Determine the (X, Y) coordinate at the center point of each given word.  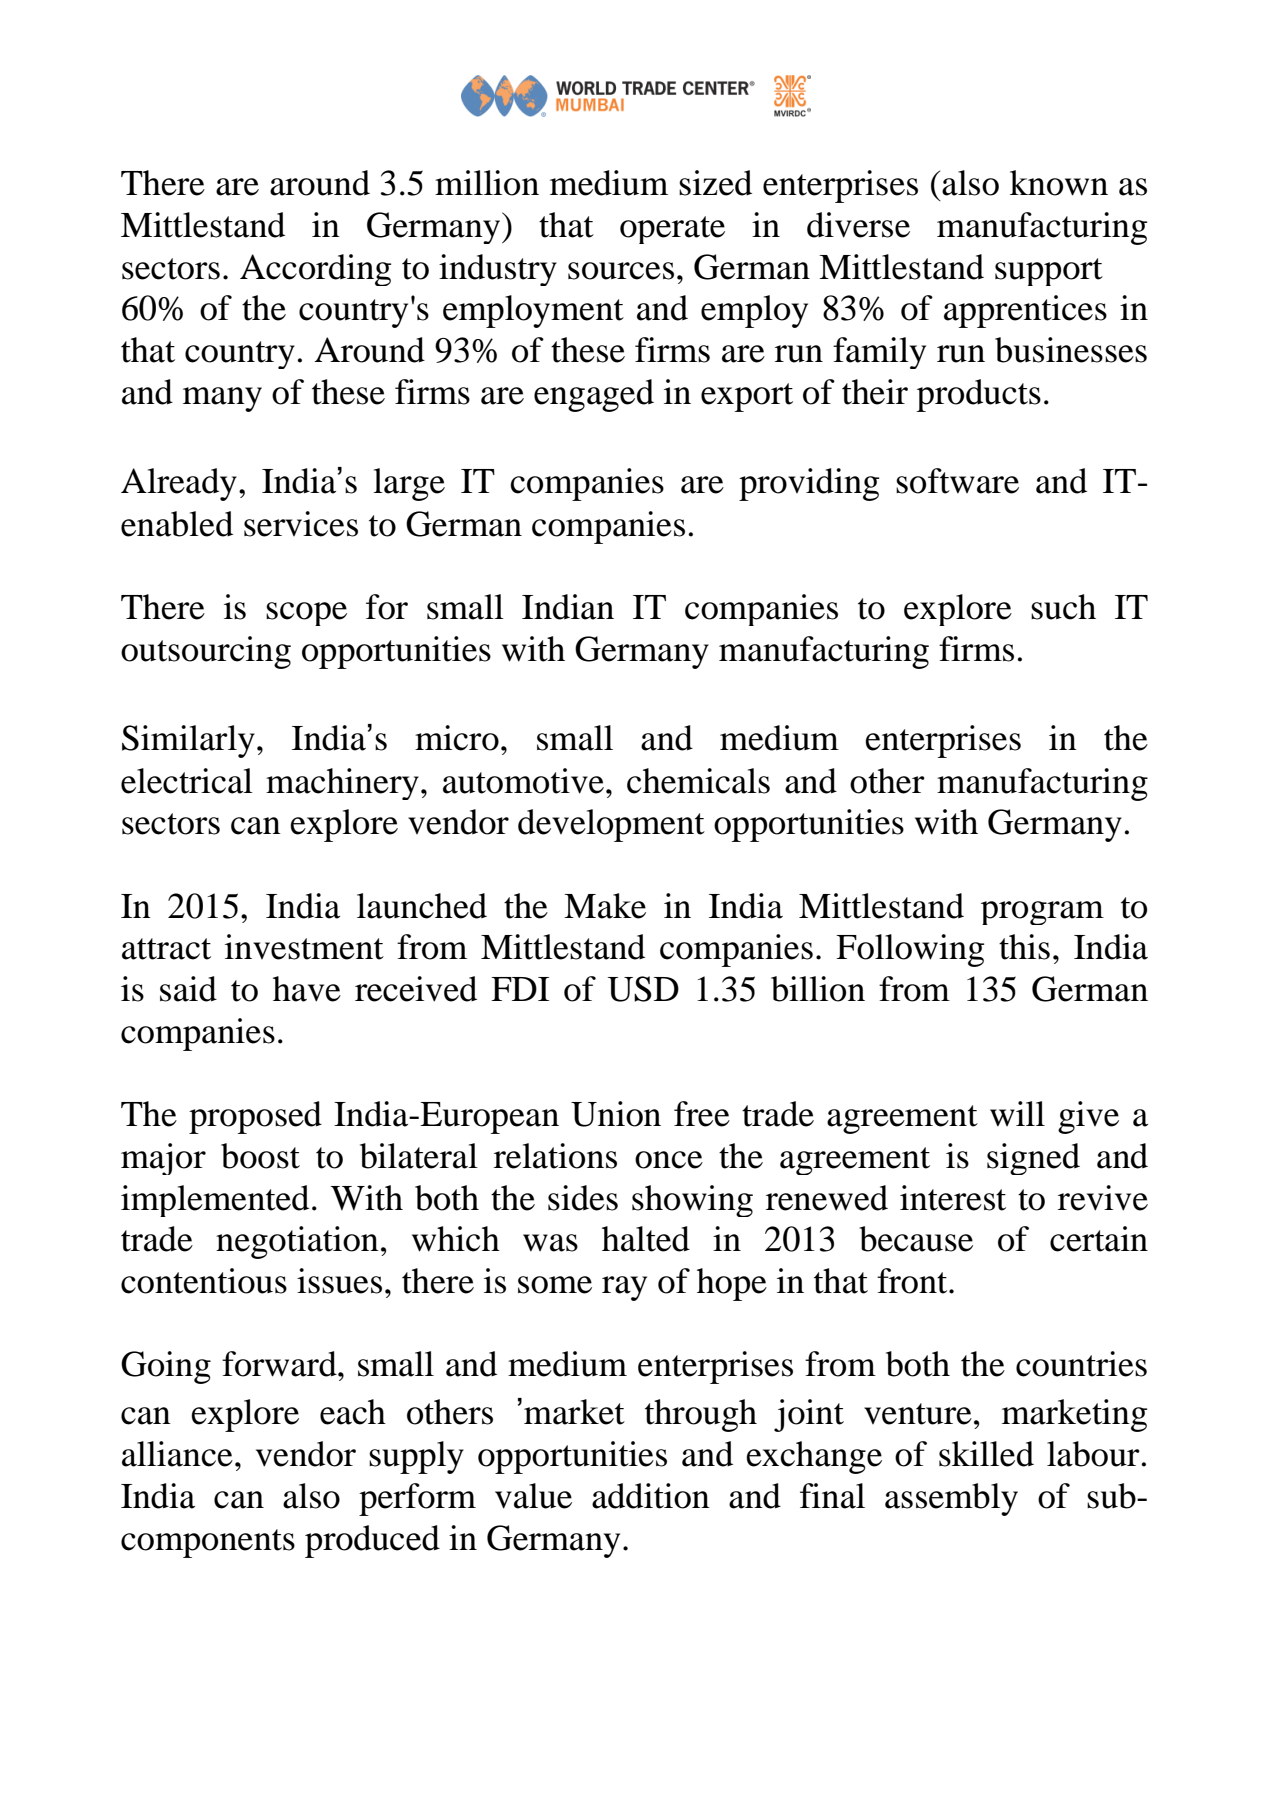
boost (260, 1156)
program (1042, 913)
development (611, 825)
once (669, 1160)
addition (651, 1496)
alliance (177, 1454)
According (315, 270)
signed (1033, 1159)
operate (672, 230)
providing (809, 484)
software (957, 481)
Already (179, 484)
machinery (342, 784)
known (1059, 183)
